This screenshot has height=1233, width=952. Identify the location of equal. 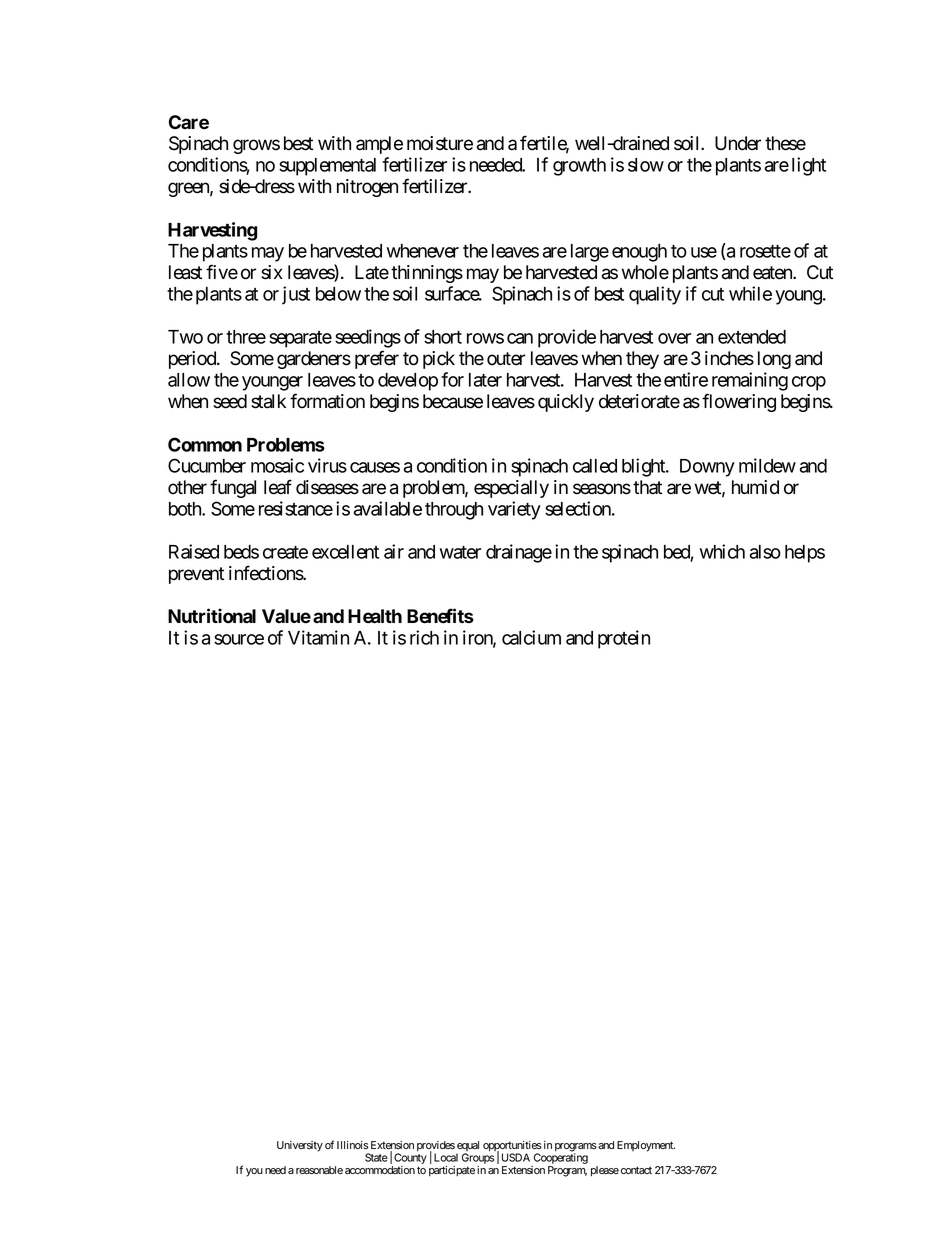
(467, 1147).
